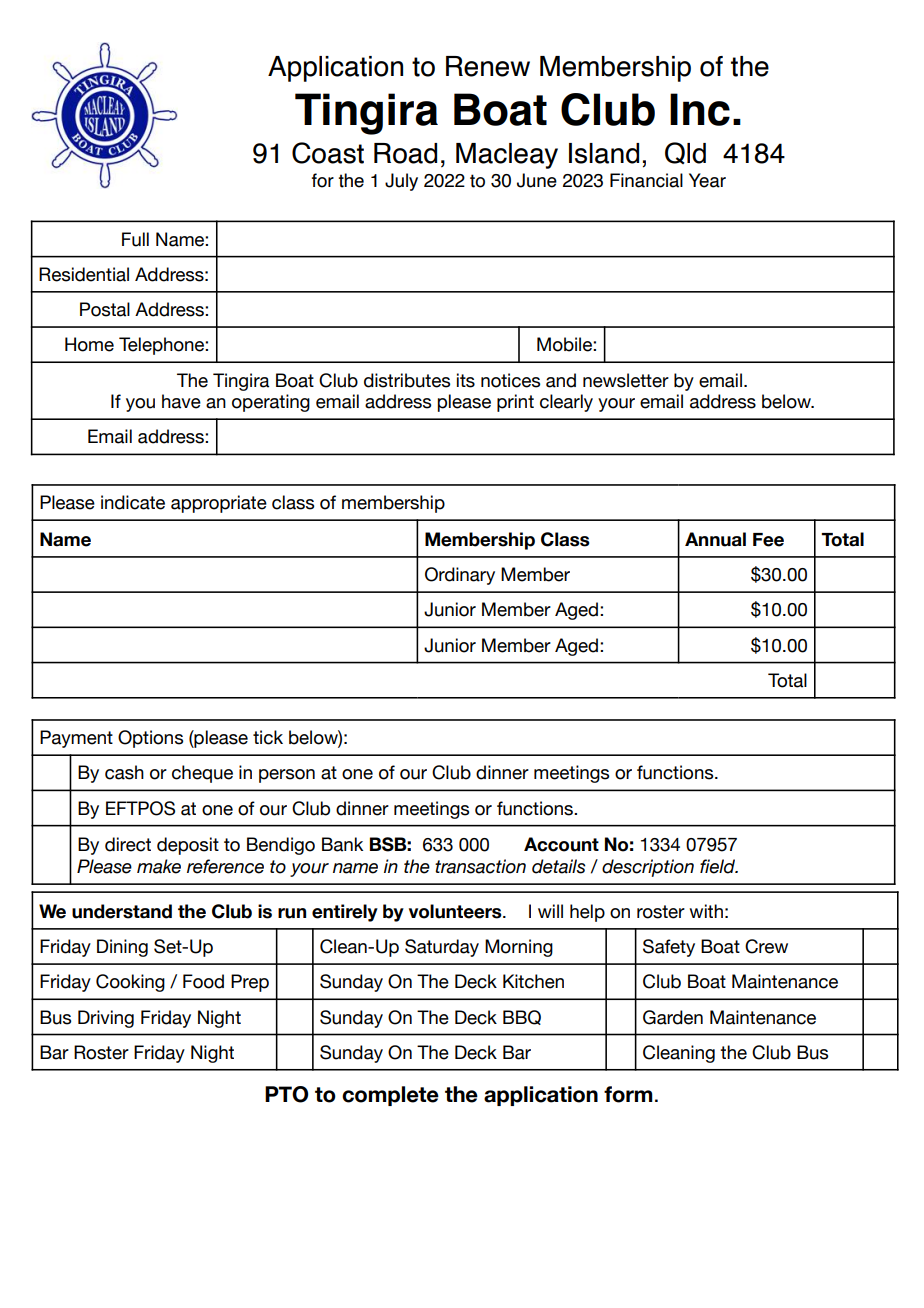 Image resolution: width=924 pixels, height=1308 pixels. Describe the element at coordinates (648, 868) in the image. I see `description` at that location.
